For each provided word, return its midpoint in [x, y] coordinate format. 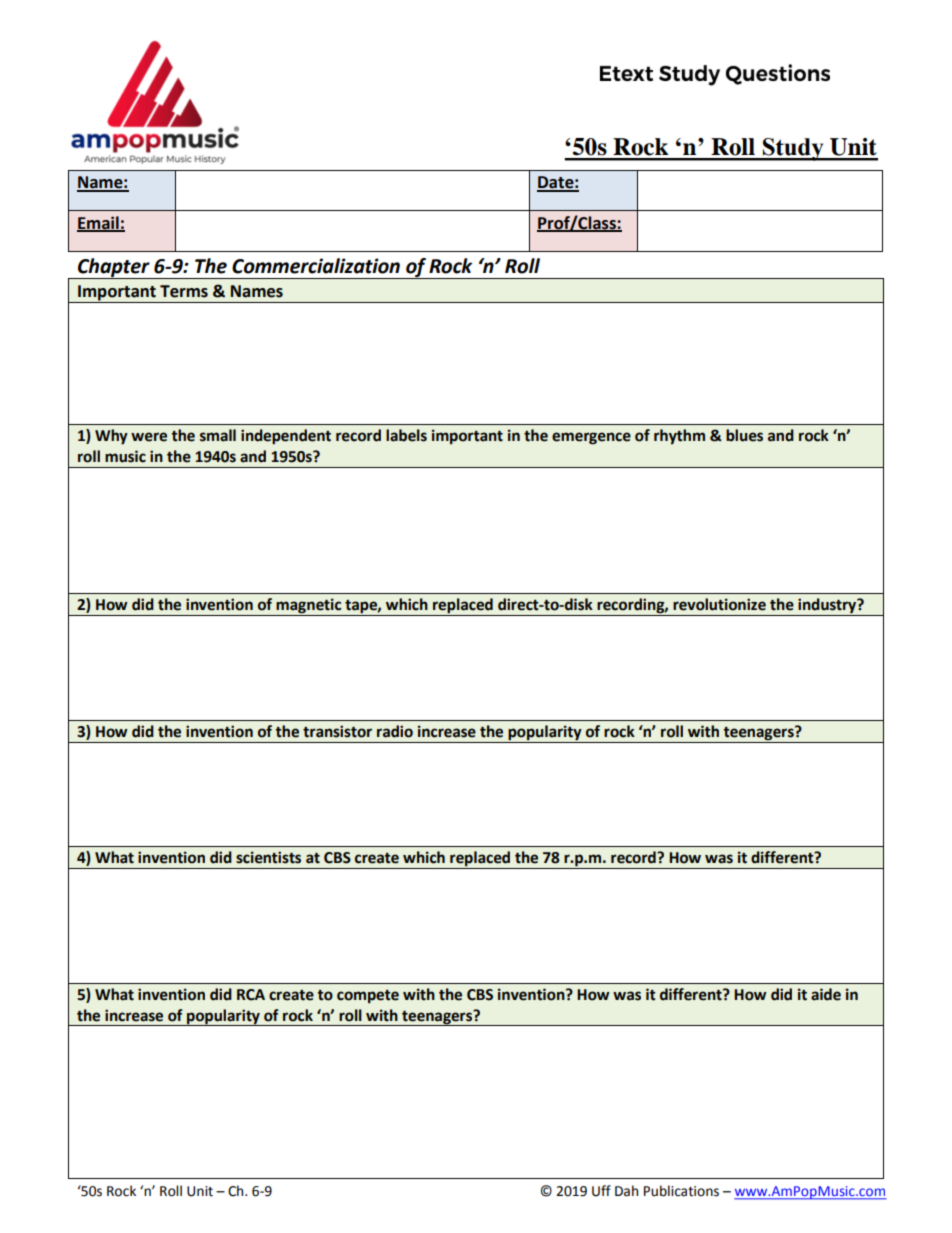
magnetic [308, 606]
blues [744, 435]
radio [395, 731]
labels [406, 435]
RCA [251, 995]
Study [793, 149]
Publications [681, 1191]
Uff [601, 1191]
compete [368, 996]
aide [826, 994]
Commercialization [316, 266]
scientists [268, 857]
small [218, 435]
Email [99, 224]
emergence [591, 438]
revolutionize [719, 604]
